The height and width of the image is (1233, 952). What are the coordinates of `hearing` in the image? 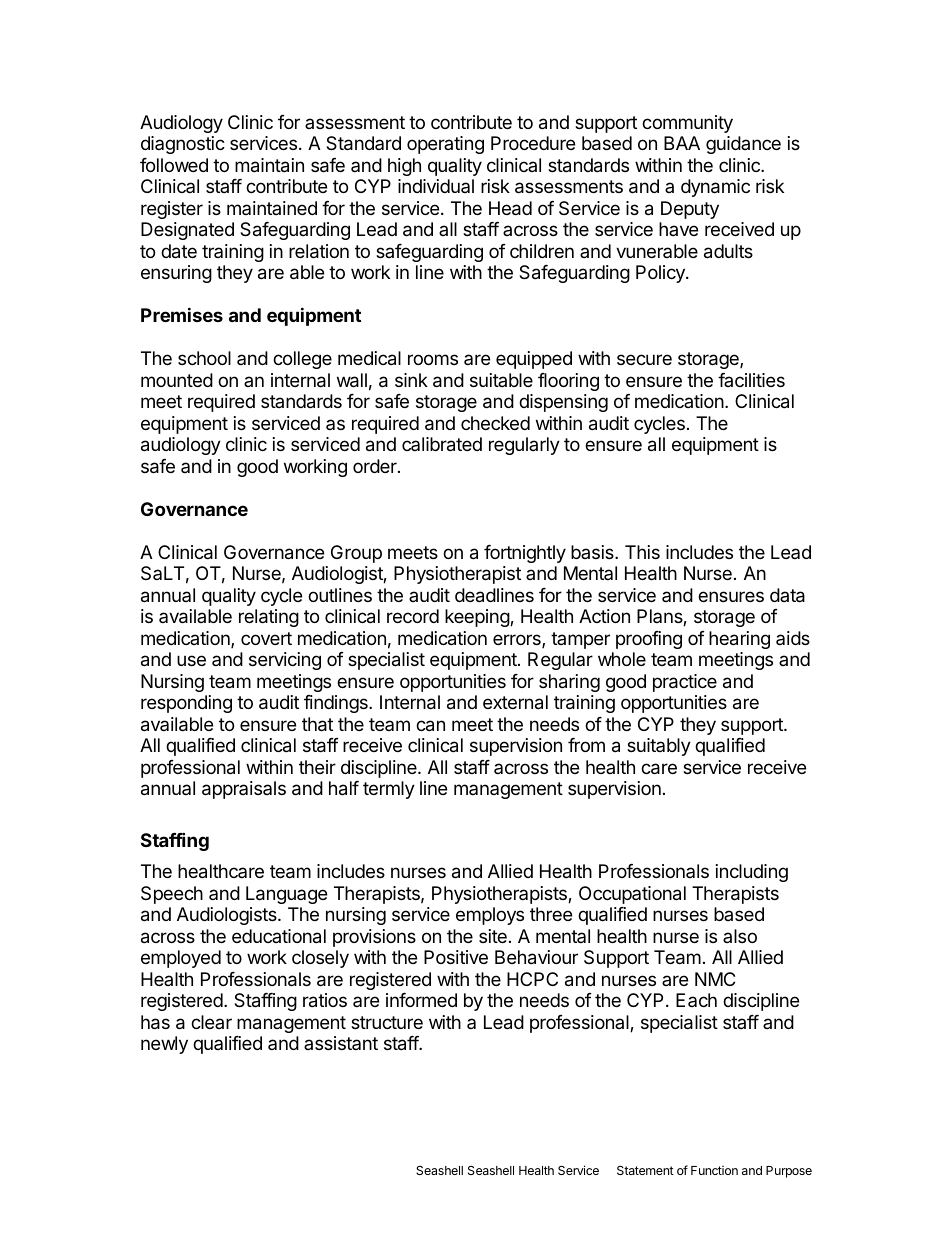 It's located at (739, 640).
